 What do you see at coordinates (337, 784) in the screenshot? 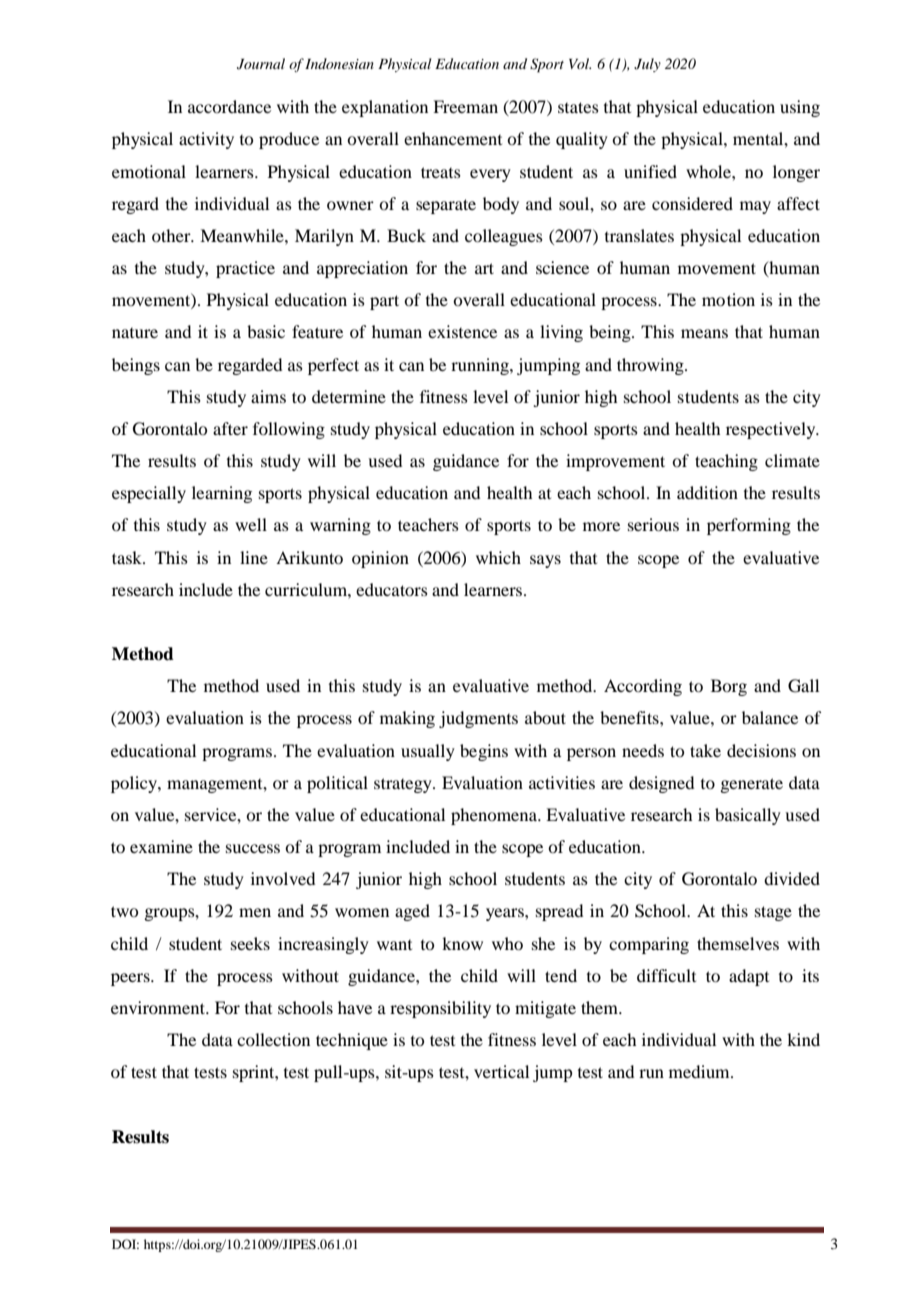
I see `political` at bounding box center [337, 784].
